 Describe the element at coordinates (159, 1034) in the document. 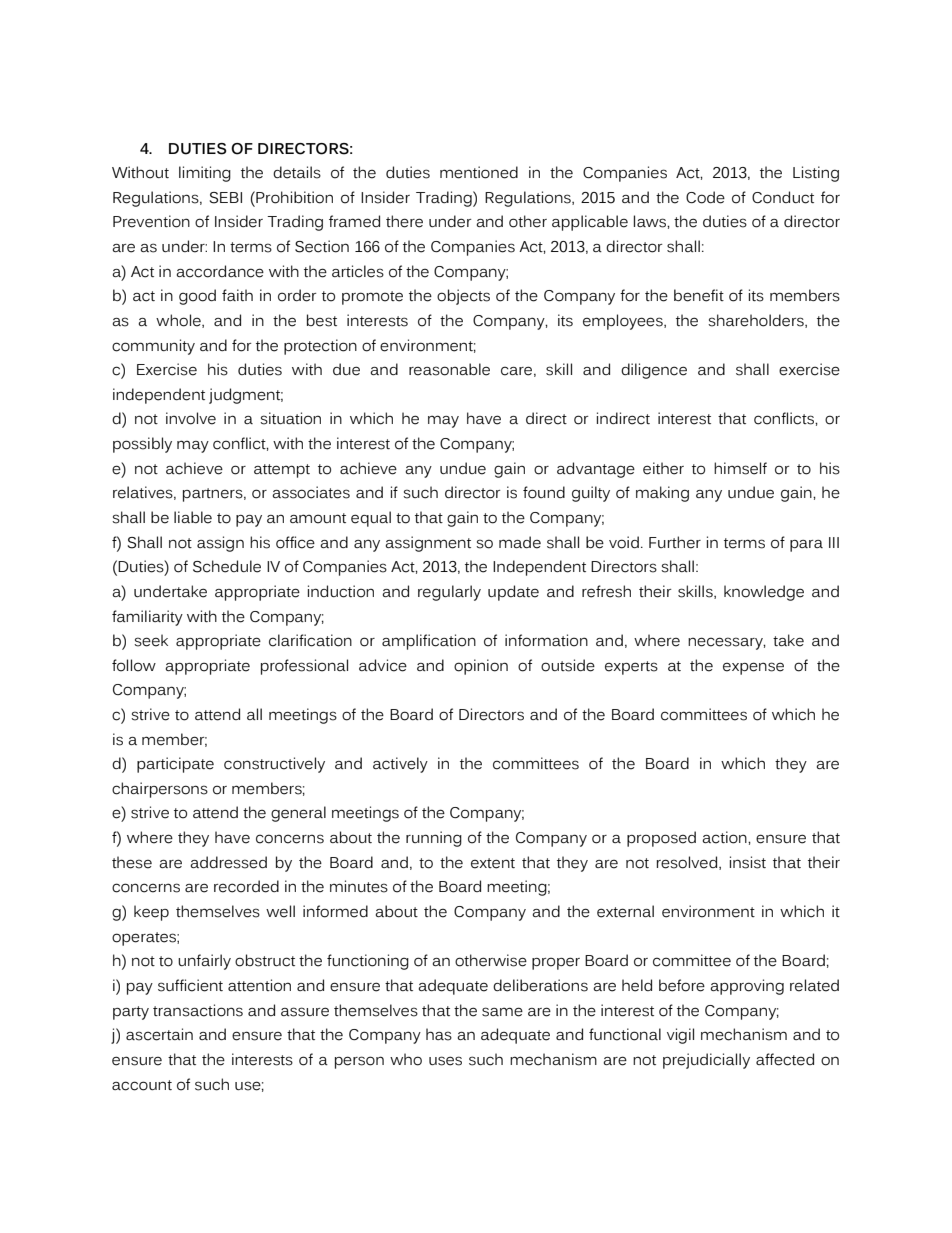

I see `ascertain` at that location.
